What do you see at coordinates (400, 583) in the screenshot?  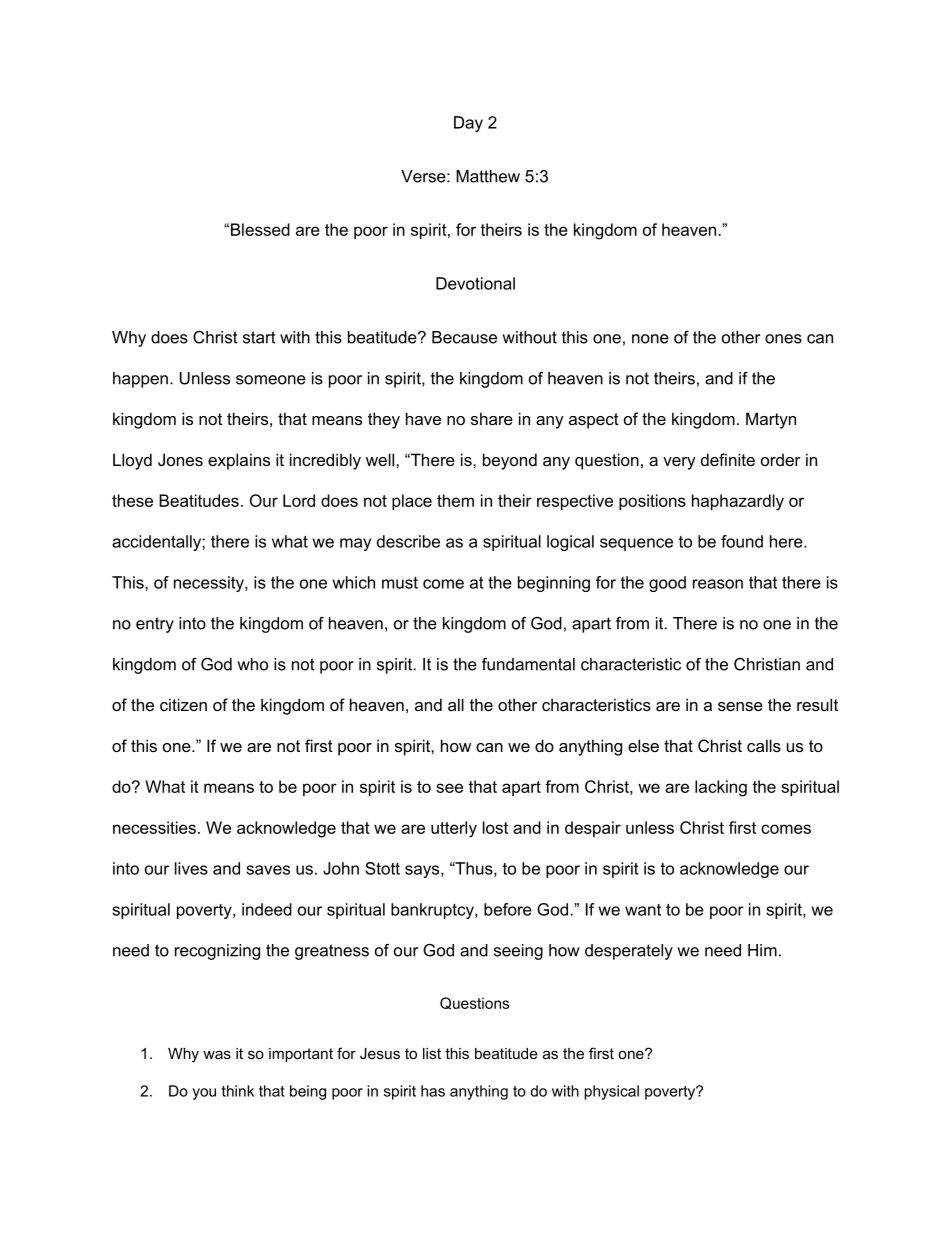 I see `must` at bounding box center [400, 583].
